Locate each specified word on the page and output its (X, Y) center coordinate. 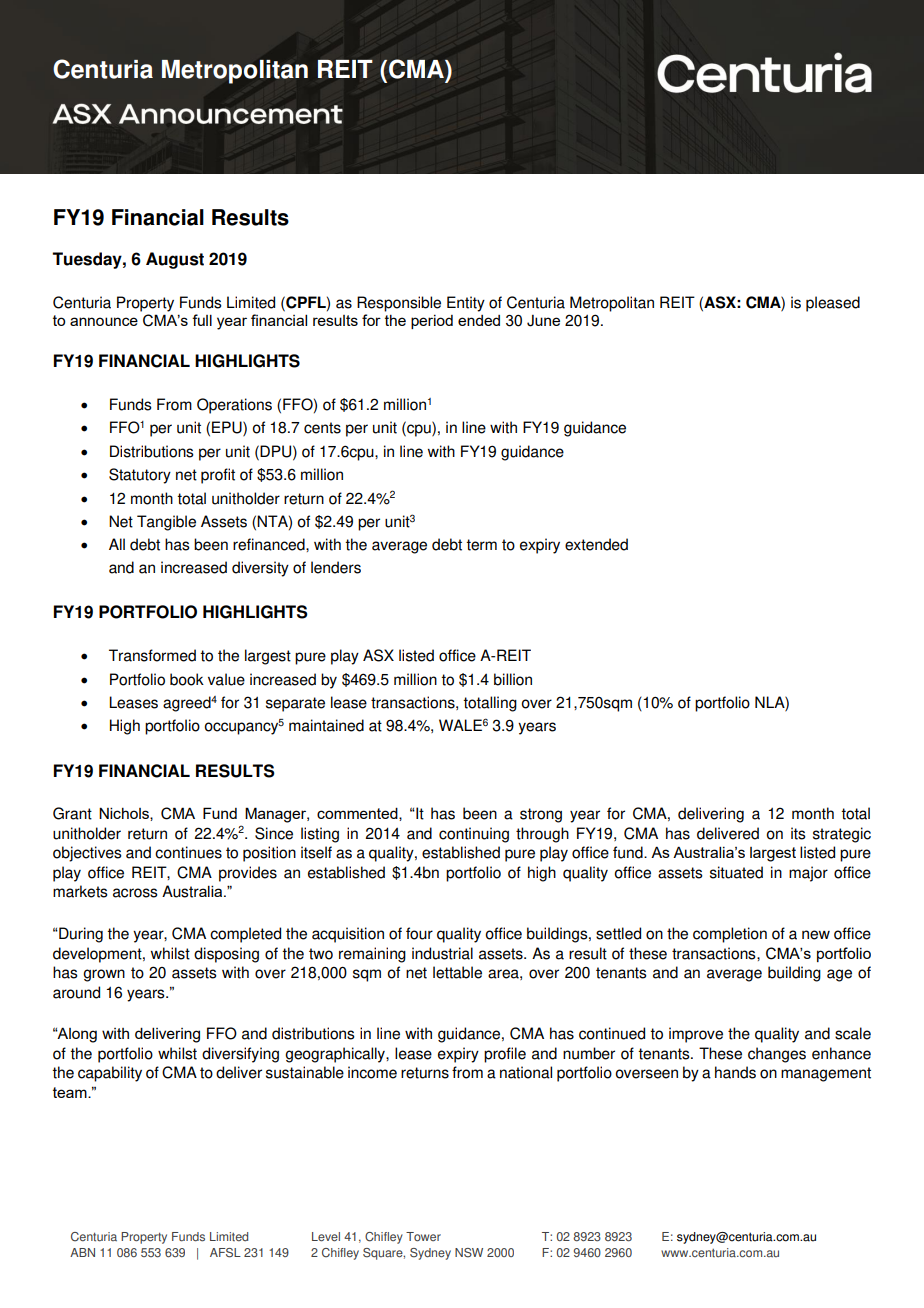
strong (541, 815)
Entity (466, 304)
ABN (82, 1252)
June (543, 321)
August (175, 260)
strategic (842, 835)
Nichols (125, 814)
